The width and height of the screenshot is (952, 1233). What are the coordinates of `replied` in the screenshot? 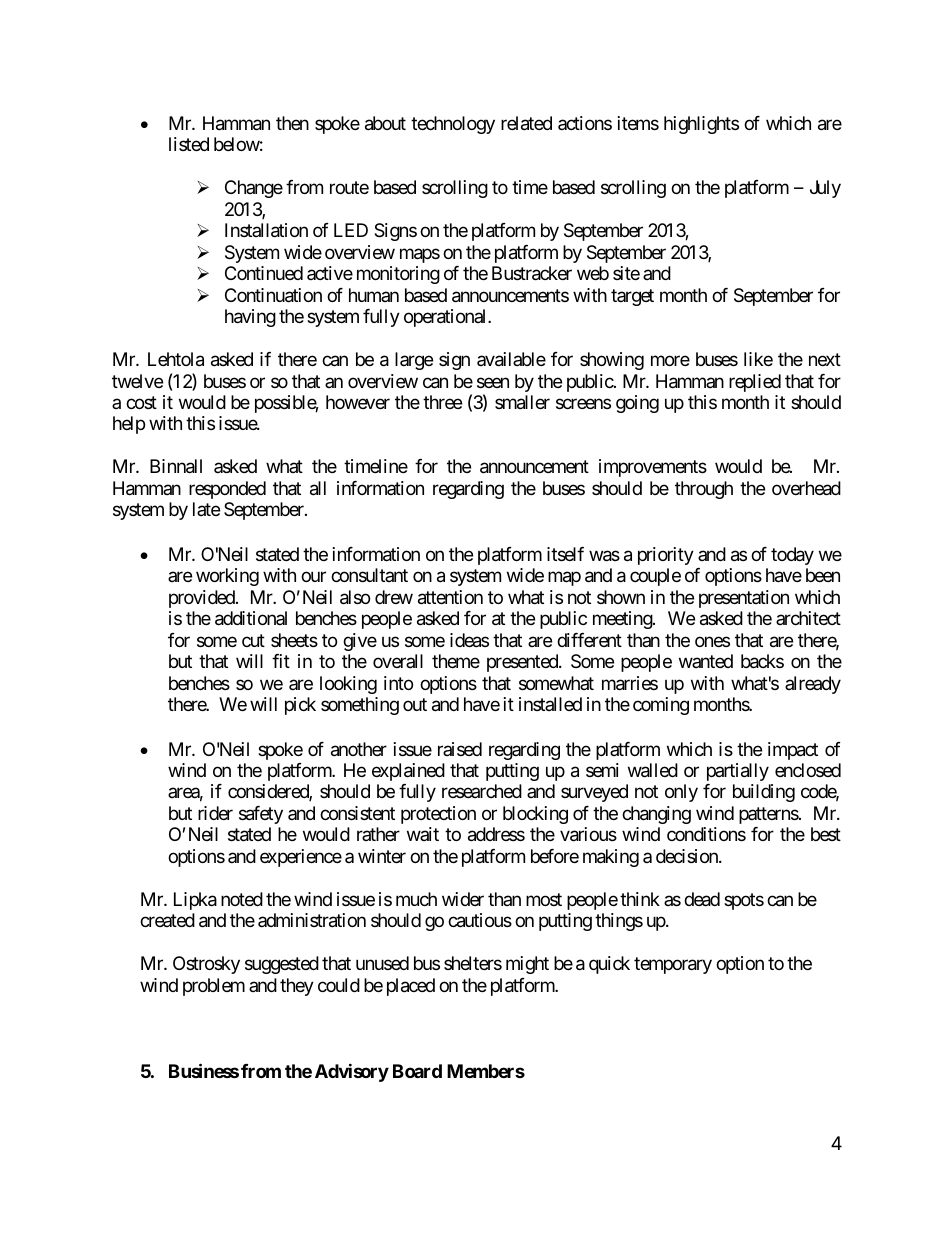 It's located at (755, 383).
